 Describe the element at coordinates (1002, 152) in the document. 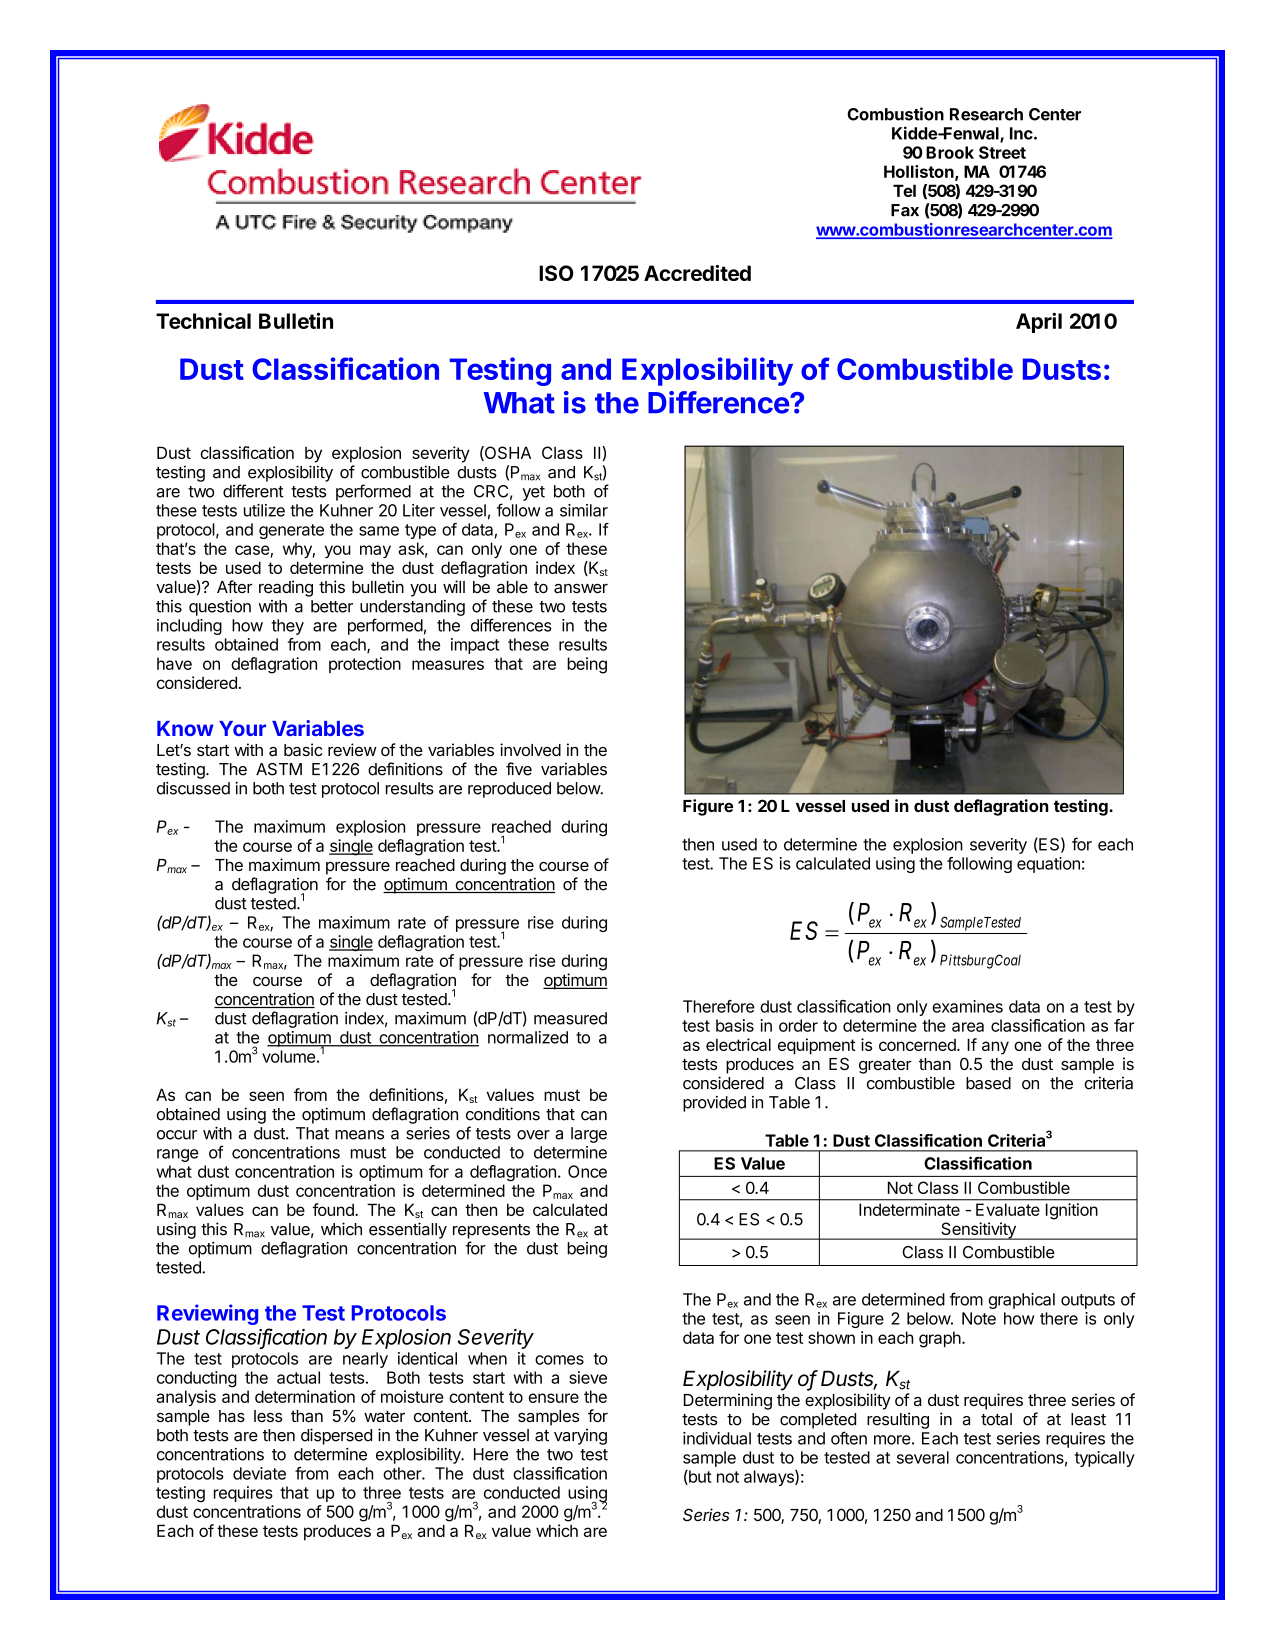

I see `Street` at that location.
